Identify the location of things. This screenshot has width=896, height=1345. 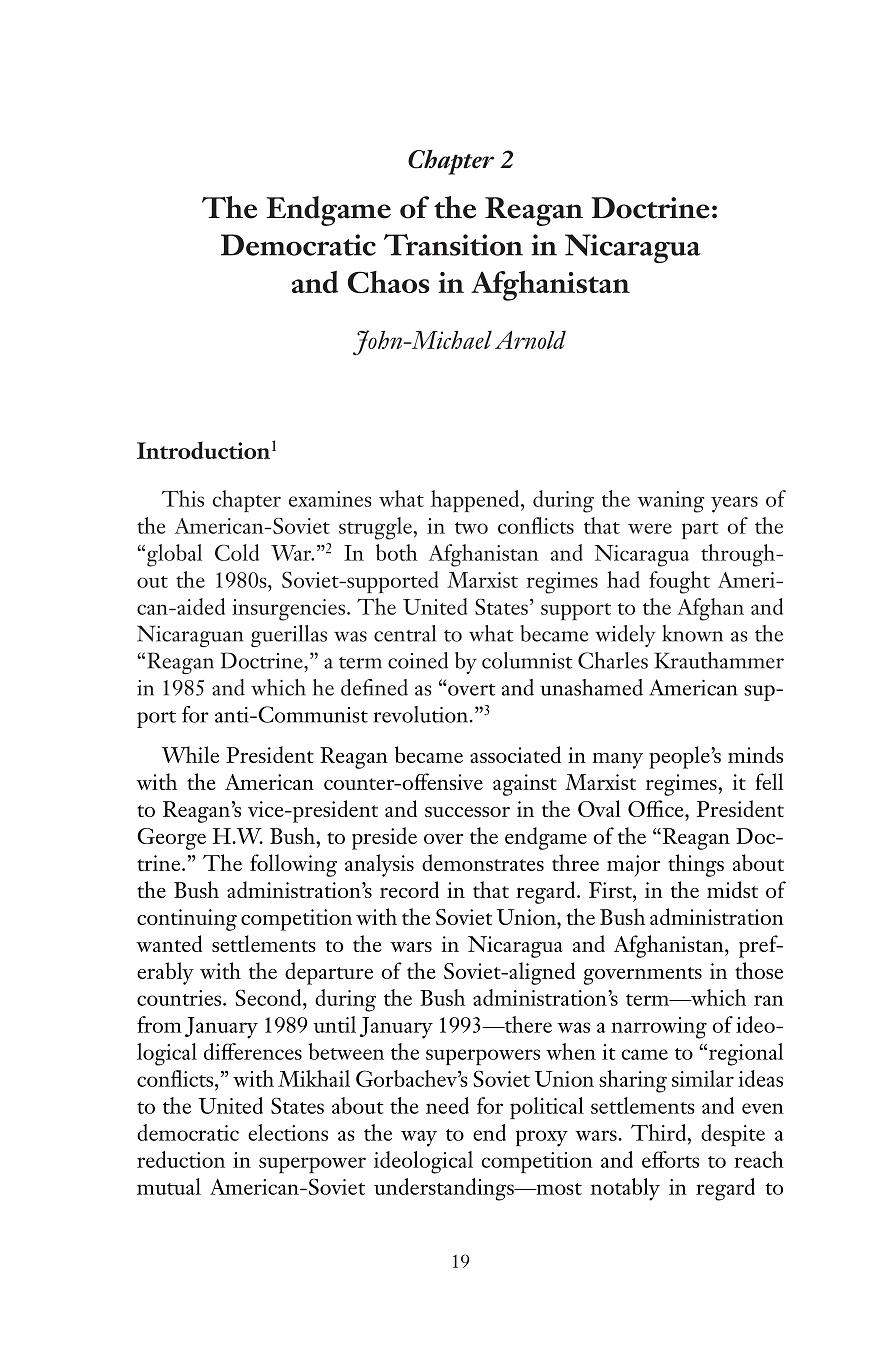
(696, 865).
